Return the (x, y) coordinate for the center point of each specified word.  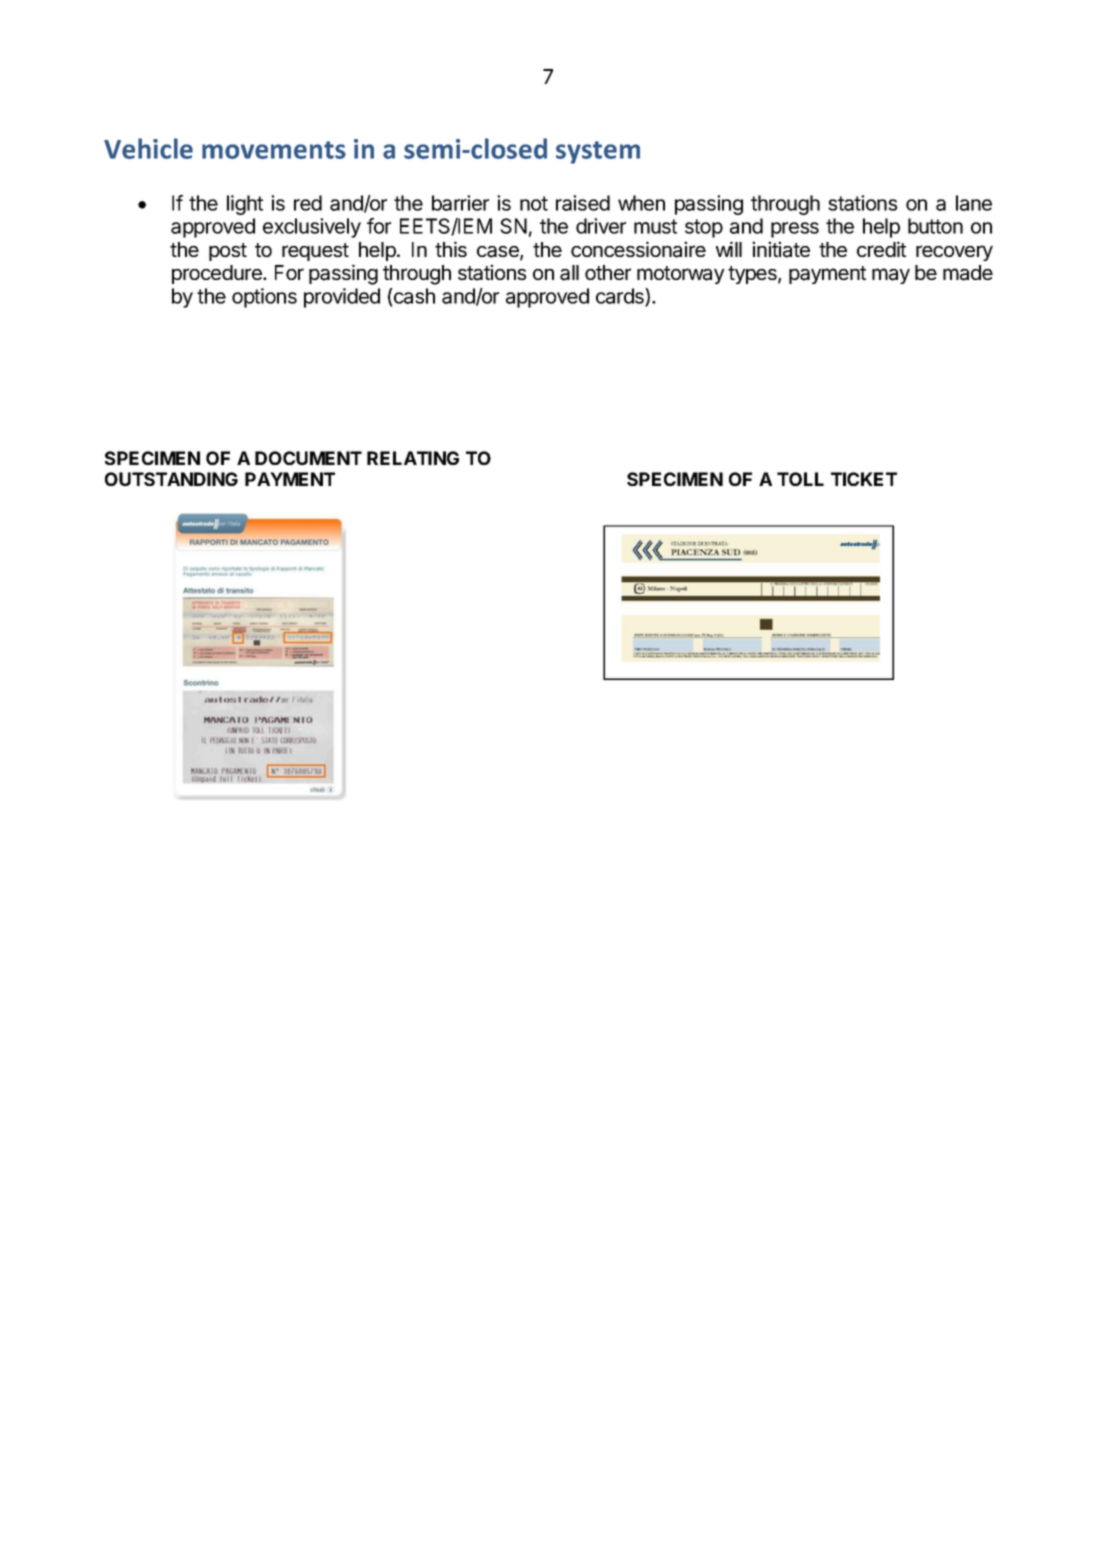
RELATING (413, 458)
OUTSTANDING (171, 479)
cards (621, 297)
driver (601, 226)
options (264, 298)
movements (274, 150)
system (598, 152)
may (891, 276)
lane (974, 203)
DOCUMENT (308, 458)
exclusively (312, 228)
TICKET (864, 479)
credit (881, 249)
